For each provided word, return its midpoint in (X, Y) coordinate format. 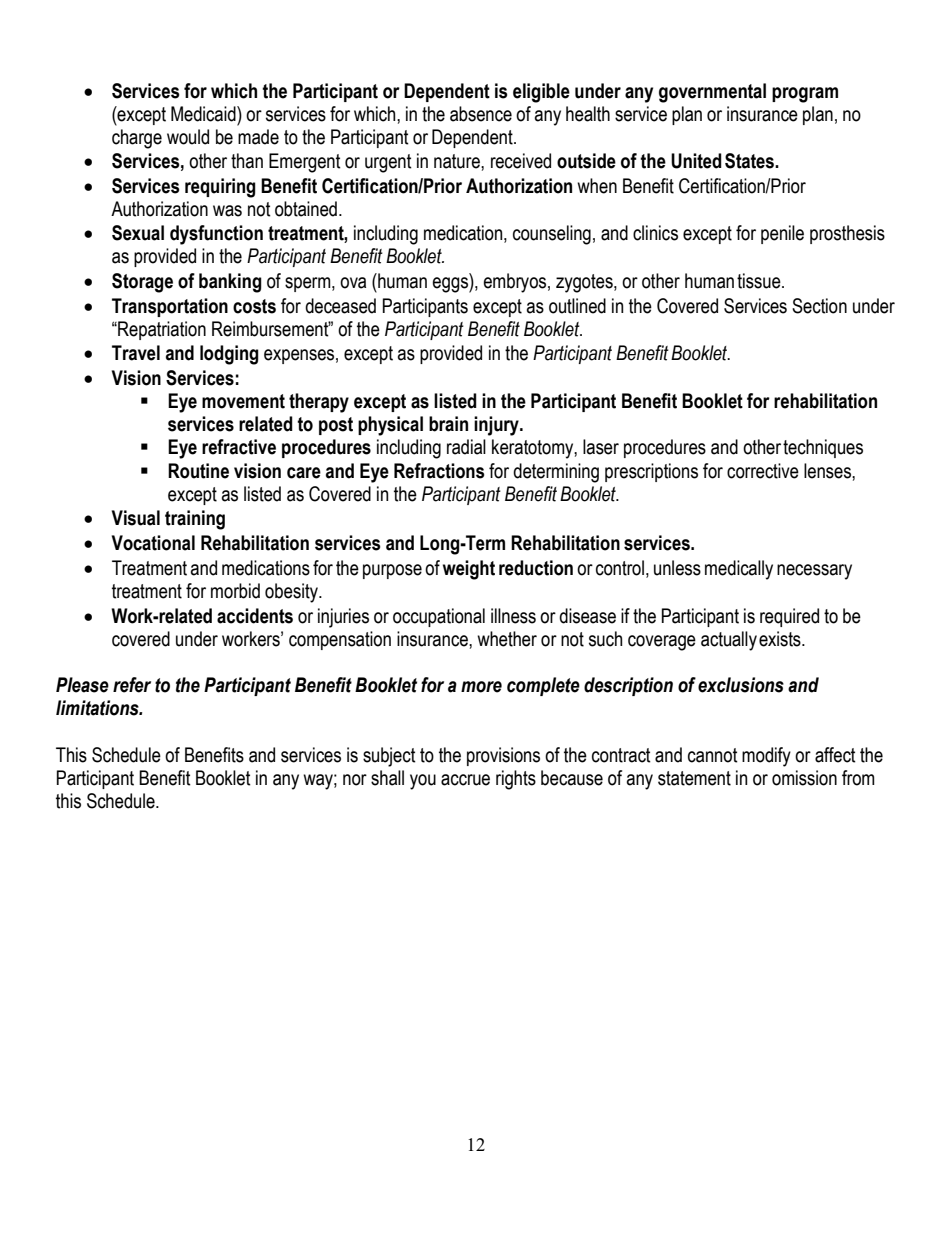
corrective (763, 471)
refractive (239, 447)
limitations (98, 708)
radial (466, 447)
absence (481, 114)
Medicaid (204, 114)
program (805, 95)
